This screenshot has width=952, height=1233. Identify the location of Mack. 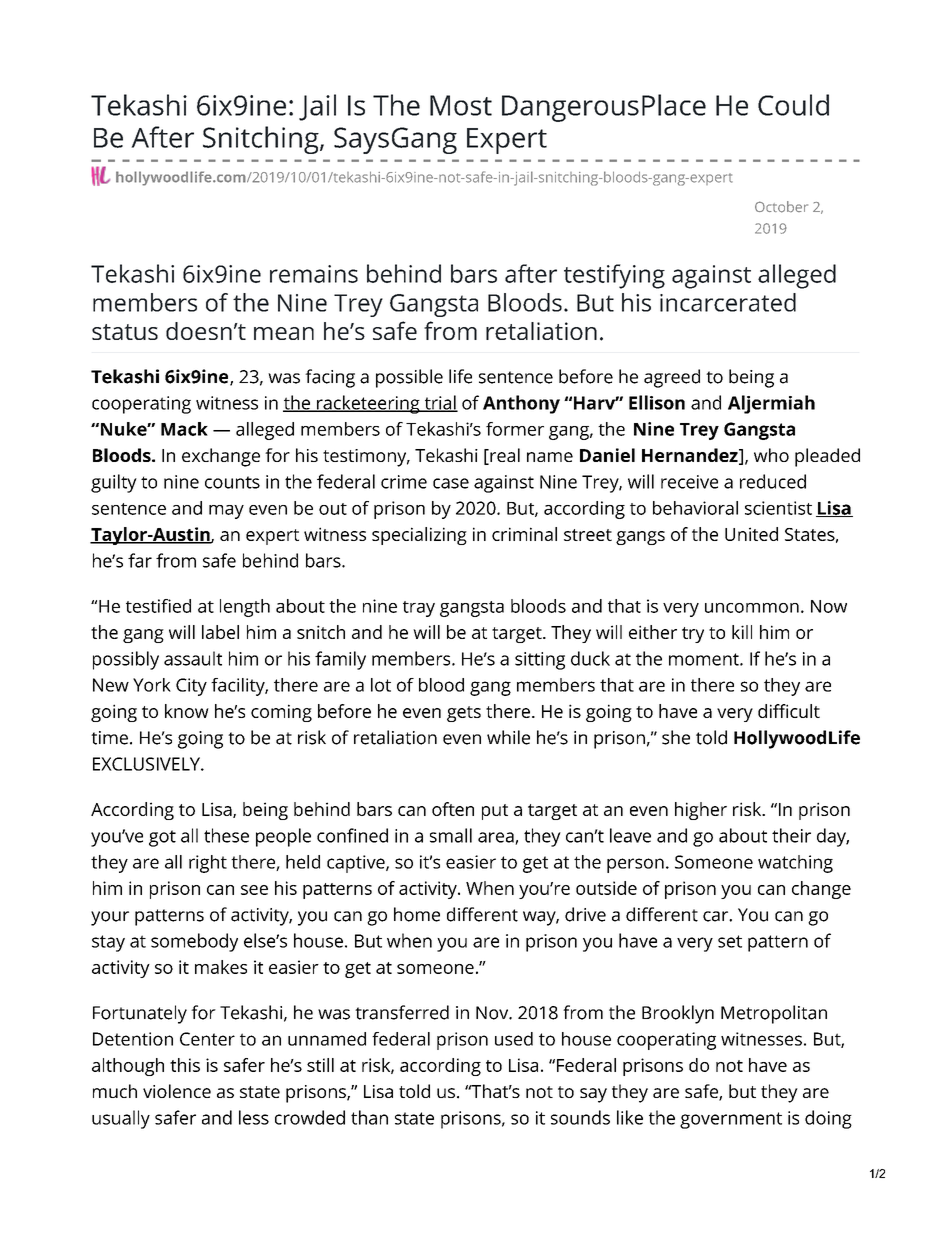
(184, 429).
